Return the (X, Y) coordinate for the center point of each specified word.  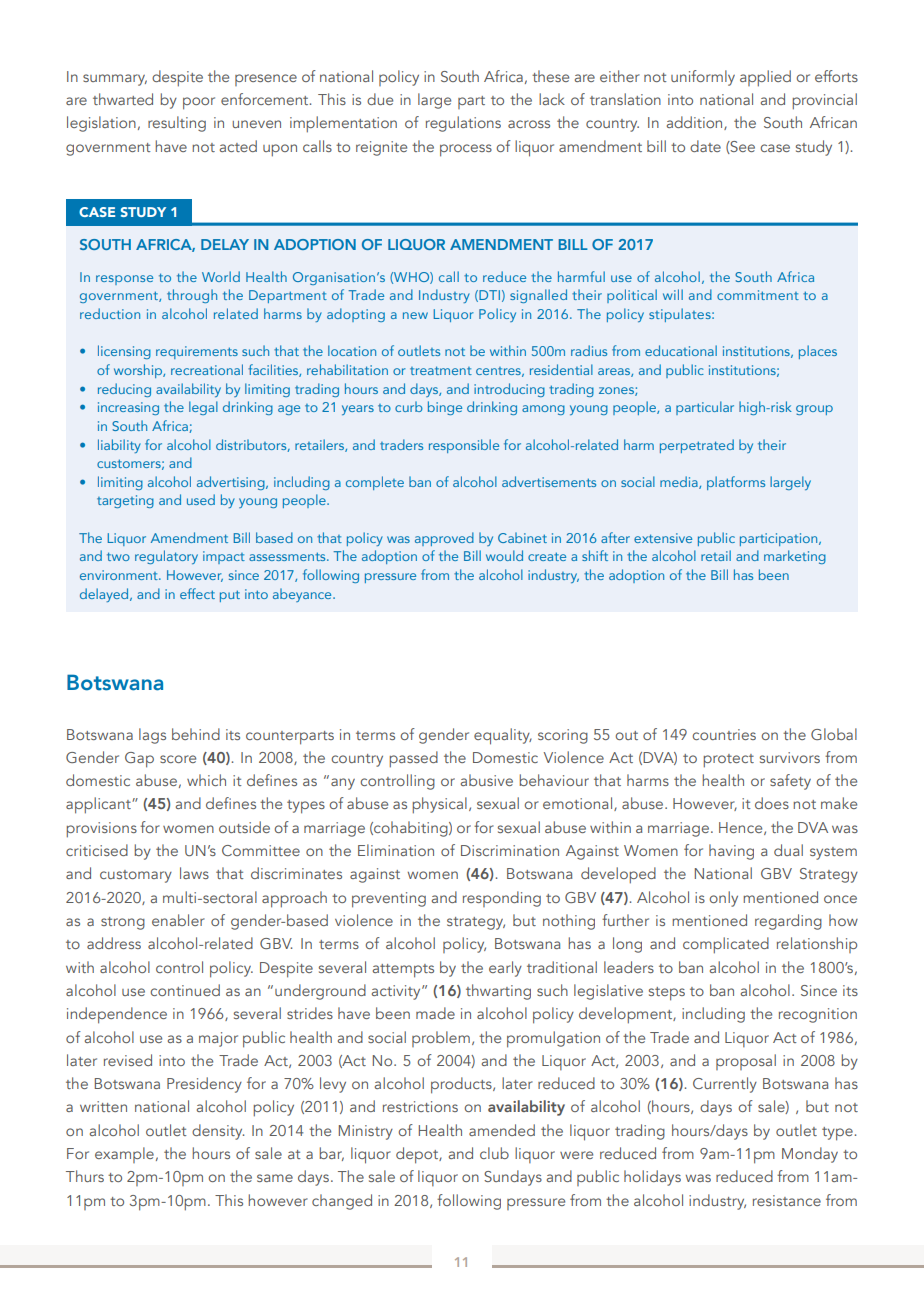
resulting (177, 124)
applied (765, 78)
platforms (736, 483)
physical (439, 805)
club (494, 1153)
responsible (464, 446)
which (206, 780)
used (201, 499)
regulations (463, 124)
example (124, 1155)
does (772, 803)
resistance (787, 1200)
